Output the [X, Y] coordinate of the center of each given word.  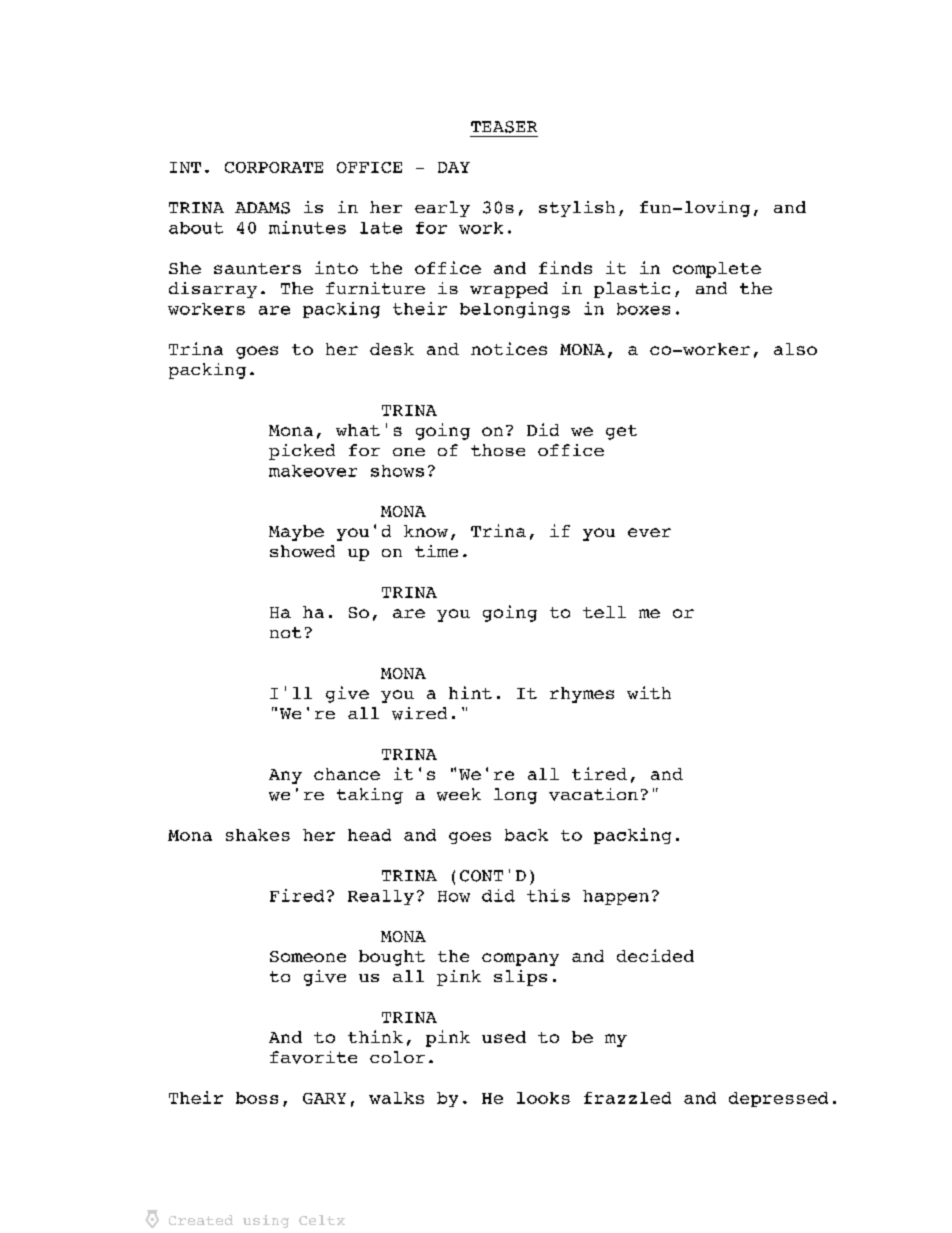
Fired [297, 895]
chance [347, 774]
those [498, 450]
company [520, 959]
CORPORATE [274, 167]
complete [717, 270]
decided [655, 955]
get [621, 432]
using [266, 1221]
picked [302, 452]
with [649, 692]
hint [470, 692]
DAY [454, 167]
